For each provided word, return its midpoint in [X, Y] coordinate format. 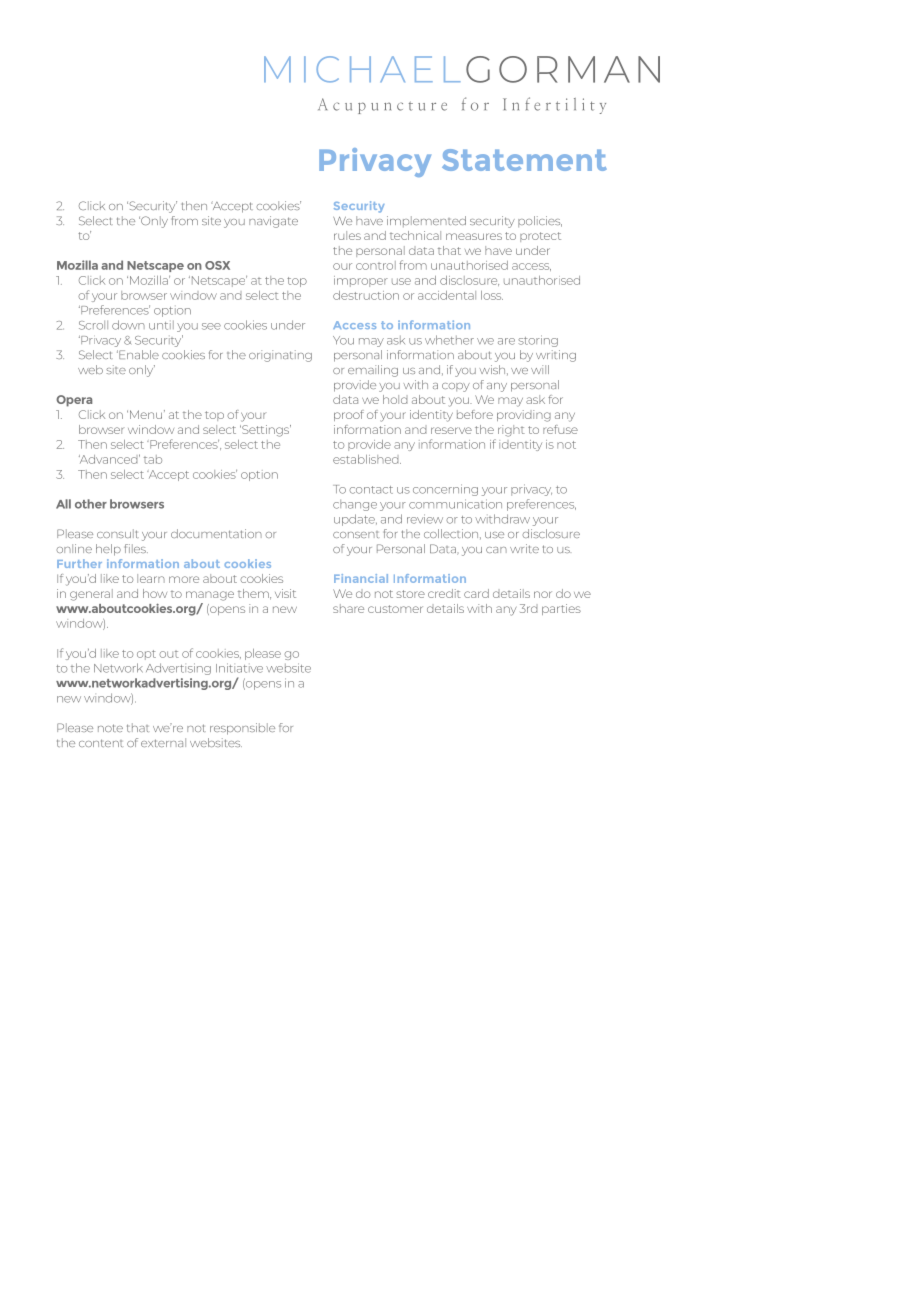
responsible [242, 729]
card [476, 593]
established [367, 459]
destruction [366, 295]
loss [492, 295]
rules [347, 235]
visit [285, 593]
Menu [147, 414]
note [110, 728]
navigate [273, 222]
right [511, 431]
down [128, 325]
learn [151, 578]
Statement [524, 160]
